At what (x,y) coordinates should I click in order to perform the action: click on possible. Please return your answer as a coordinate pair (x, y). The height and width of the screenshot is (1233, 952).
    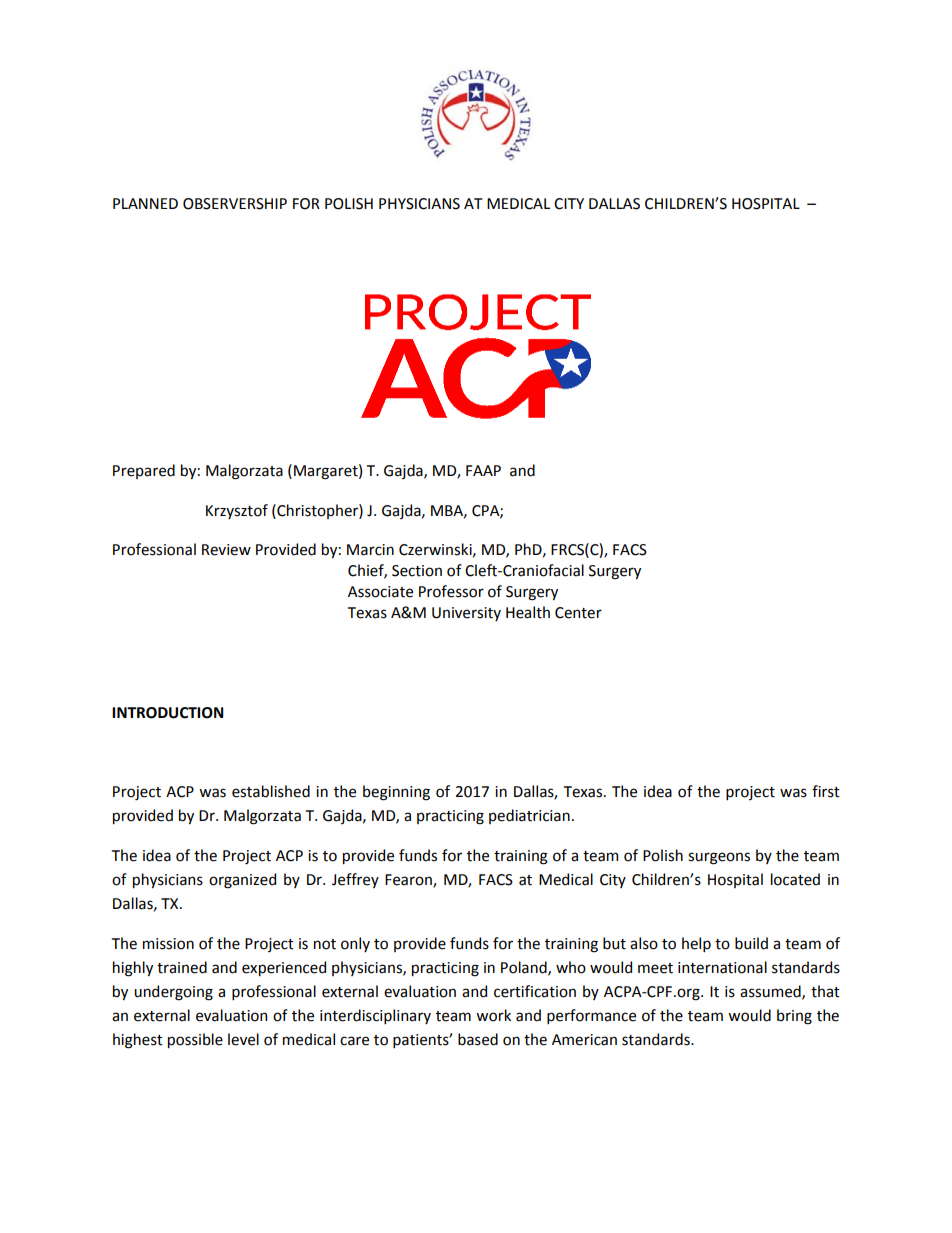
    Looking at the image, I should click on (195, 1040).
